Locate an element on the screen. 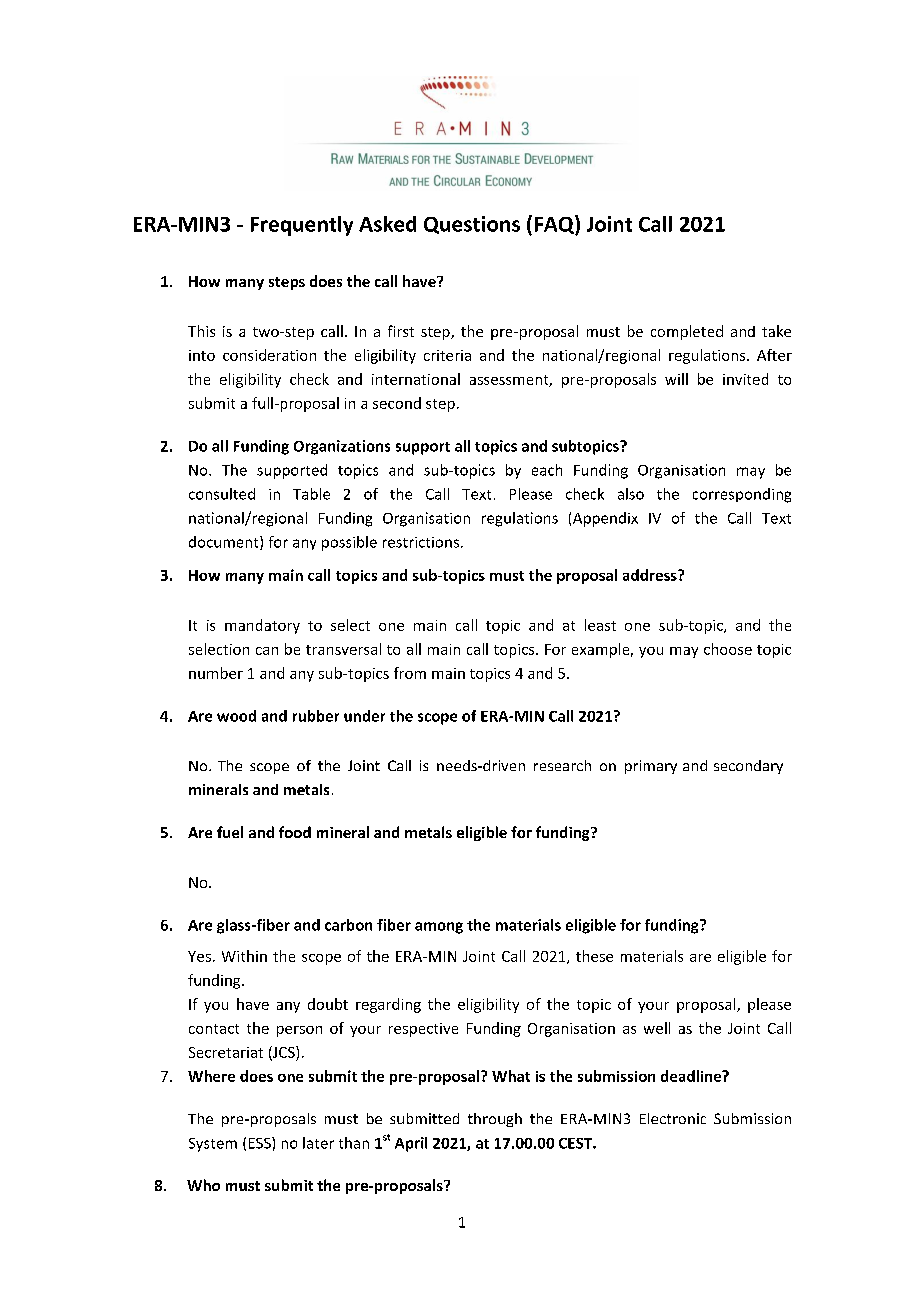  later is located at coordinates (318, 1143).
